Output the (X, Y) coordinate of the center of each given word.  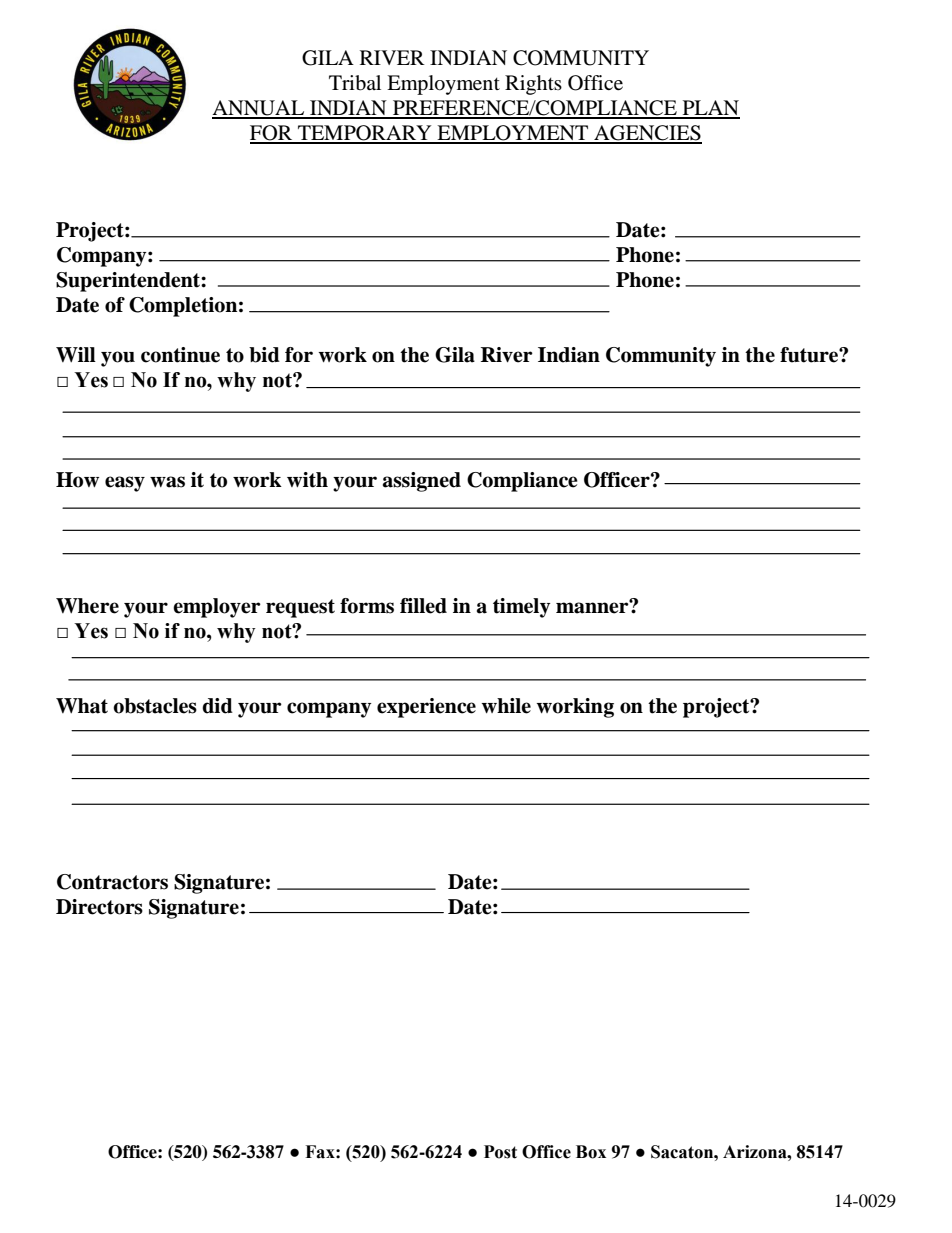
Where (87, 606)
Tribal (355, 83)
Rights (533, 85)
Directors (99, 907)
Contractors (112, 882)
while (506, 706)
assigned (422, 482)
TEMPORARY (365, 134)
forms (367, 606)
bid (264, 355)
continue (180, 355)
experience (426, 708)
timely (521, 608)
